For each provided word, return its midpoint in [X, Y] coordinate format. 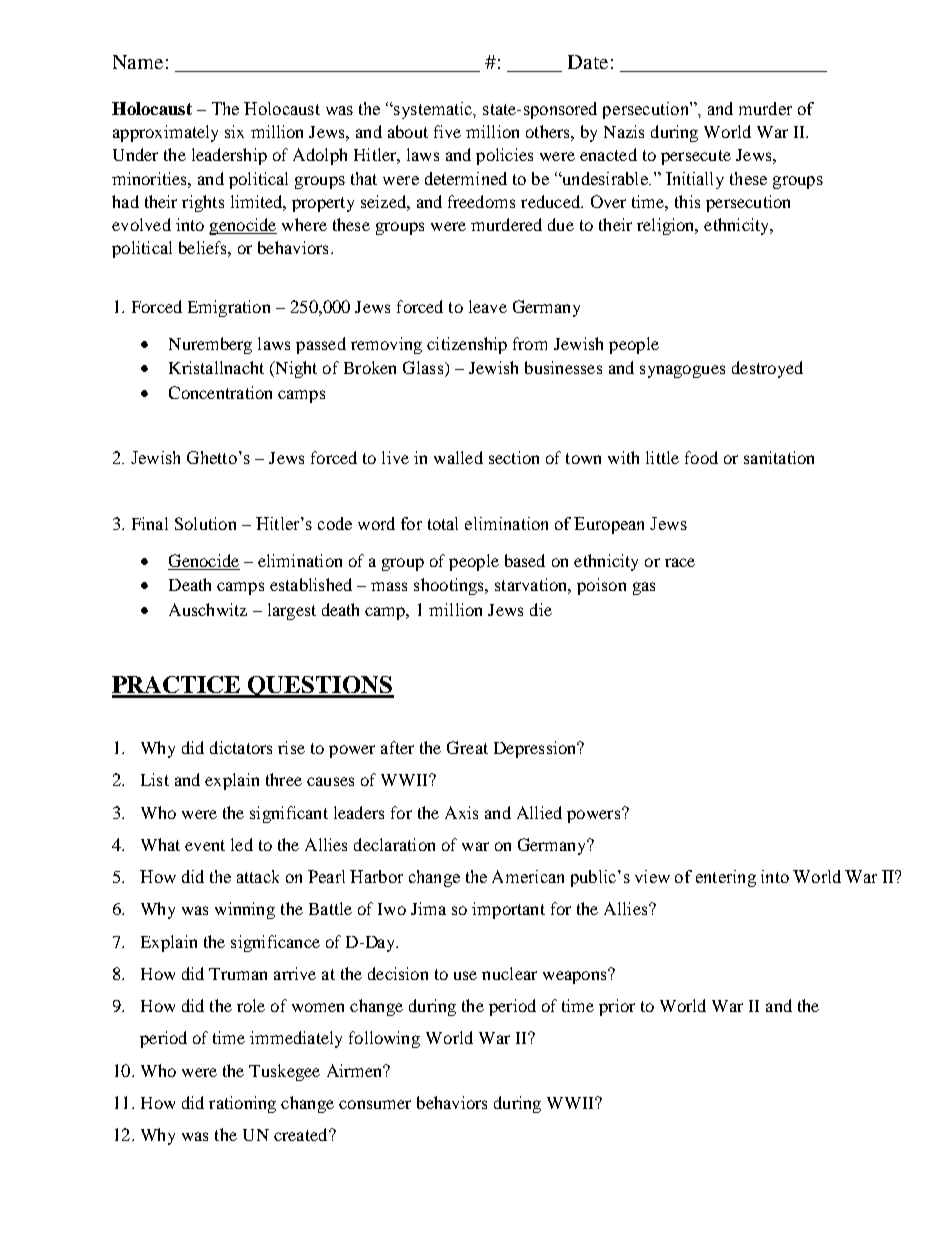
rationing [242, 1104]
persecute [696, 157]
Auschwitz [208, 609]
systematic [433, 110]
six [234, 131]
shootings [450, 586]
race [680, 562]
